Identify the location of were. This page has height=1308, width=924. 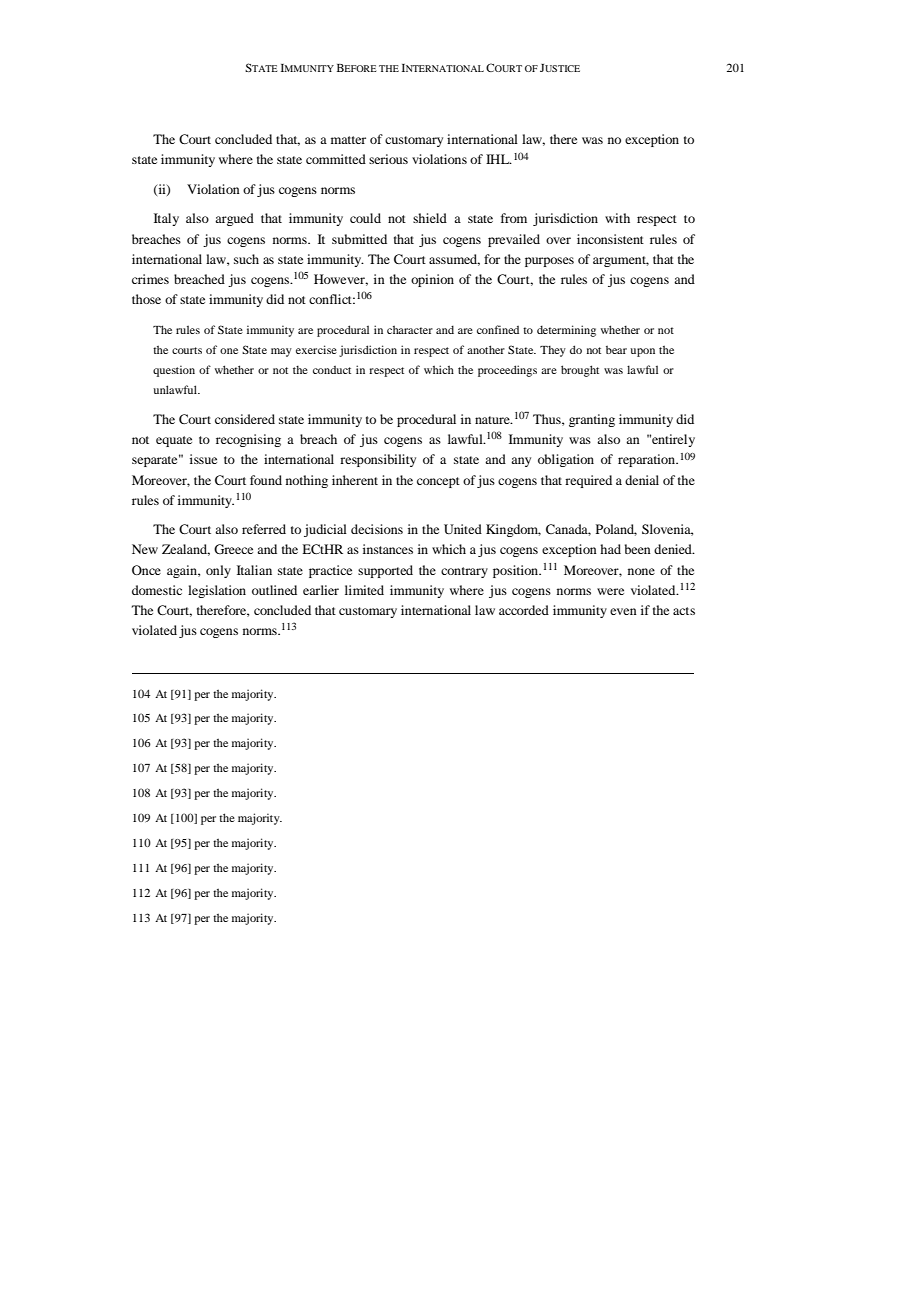
(610, 591).
